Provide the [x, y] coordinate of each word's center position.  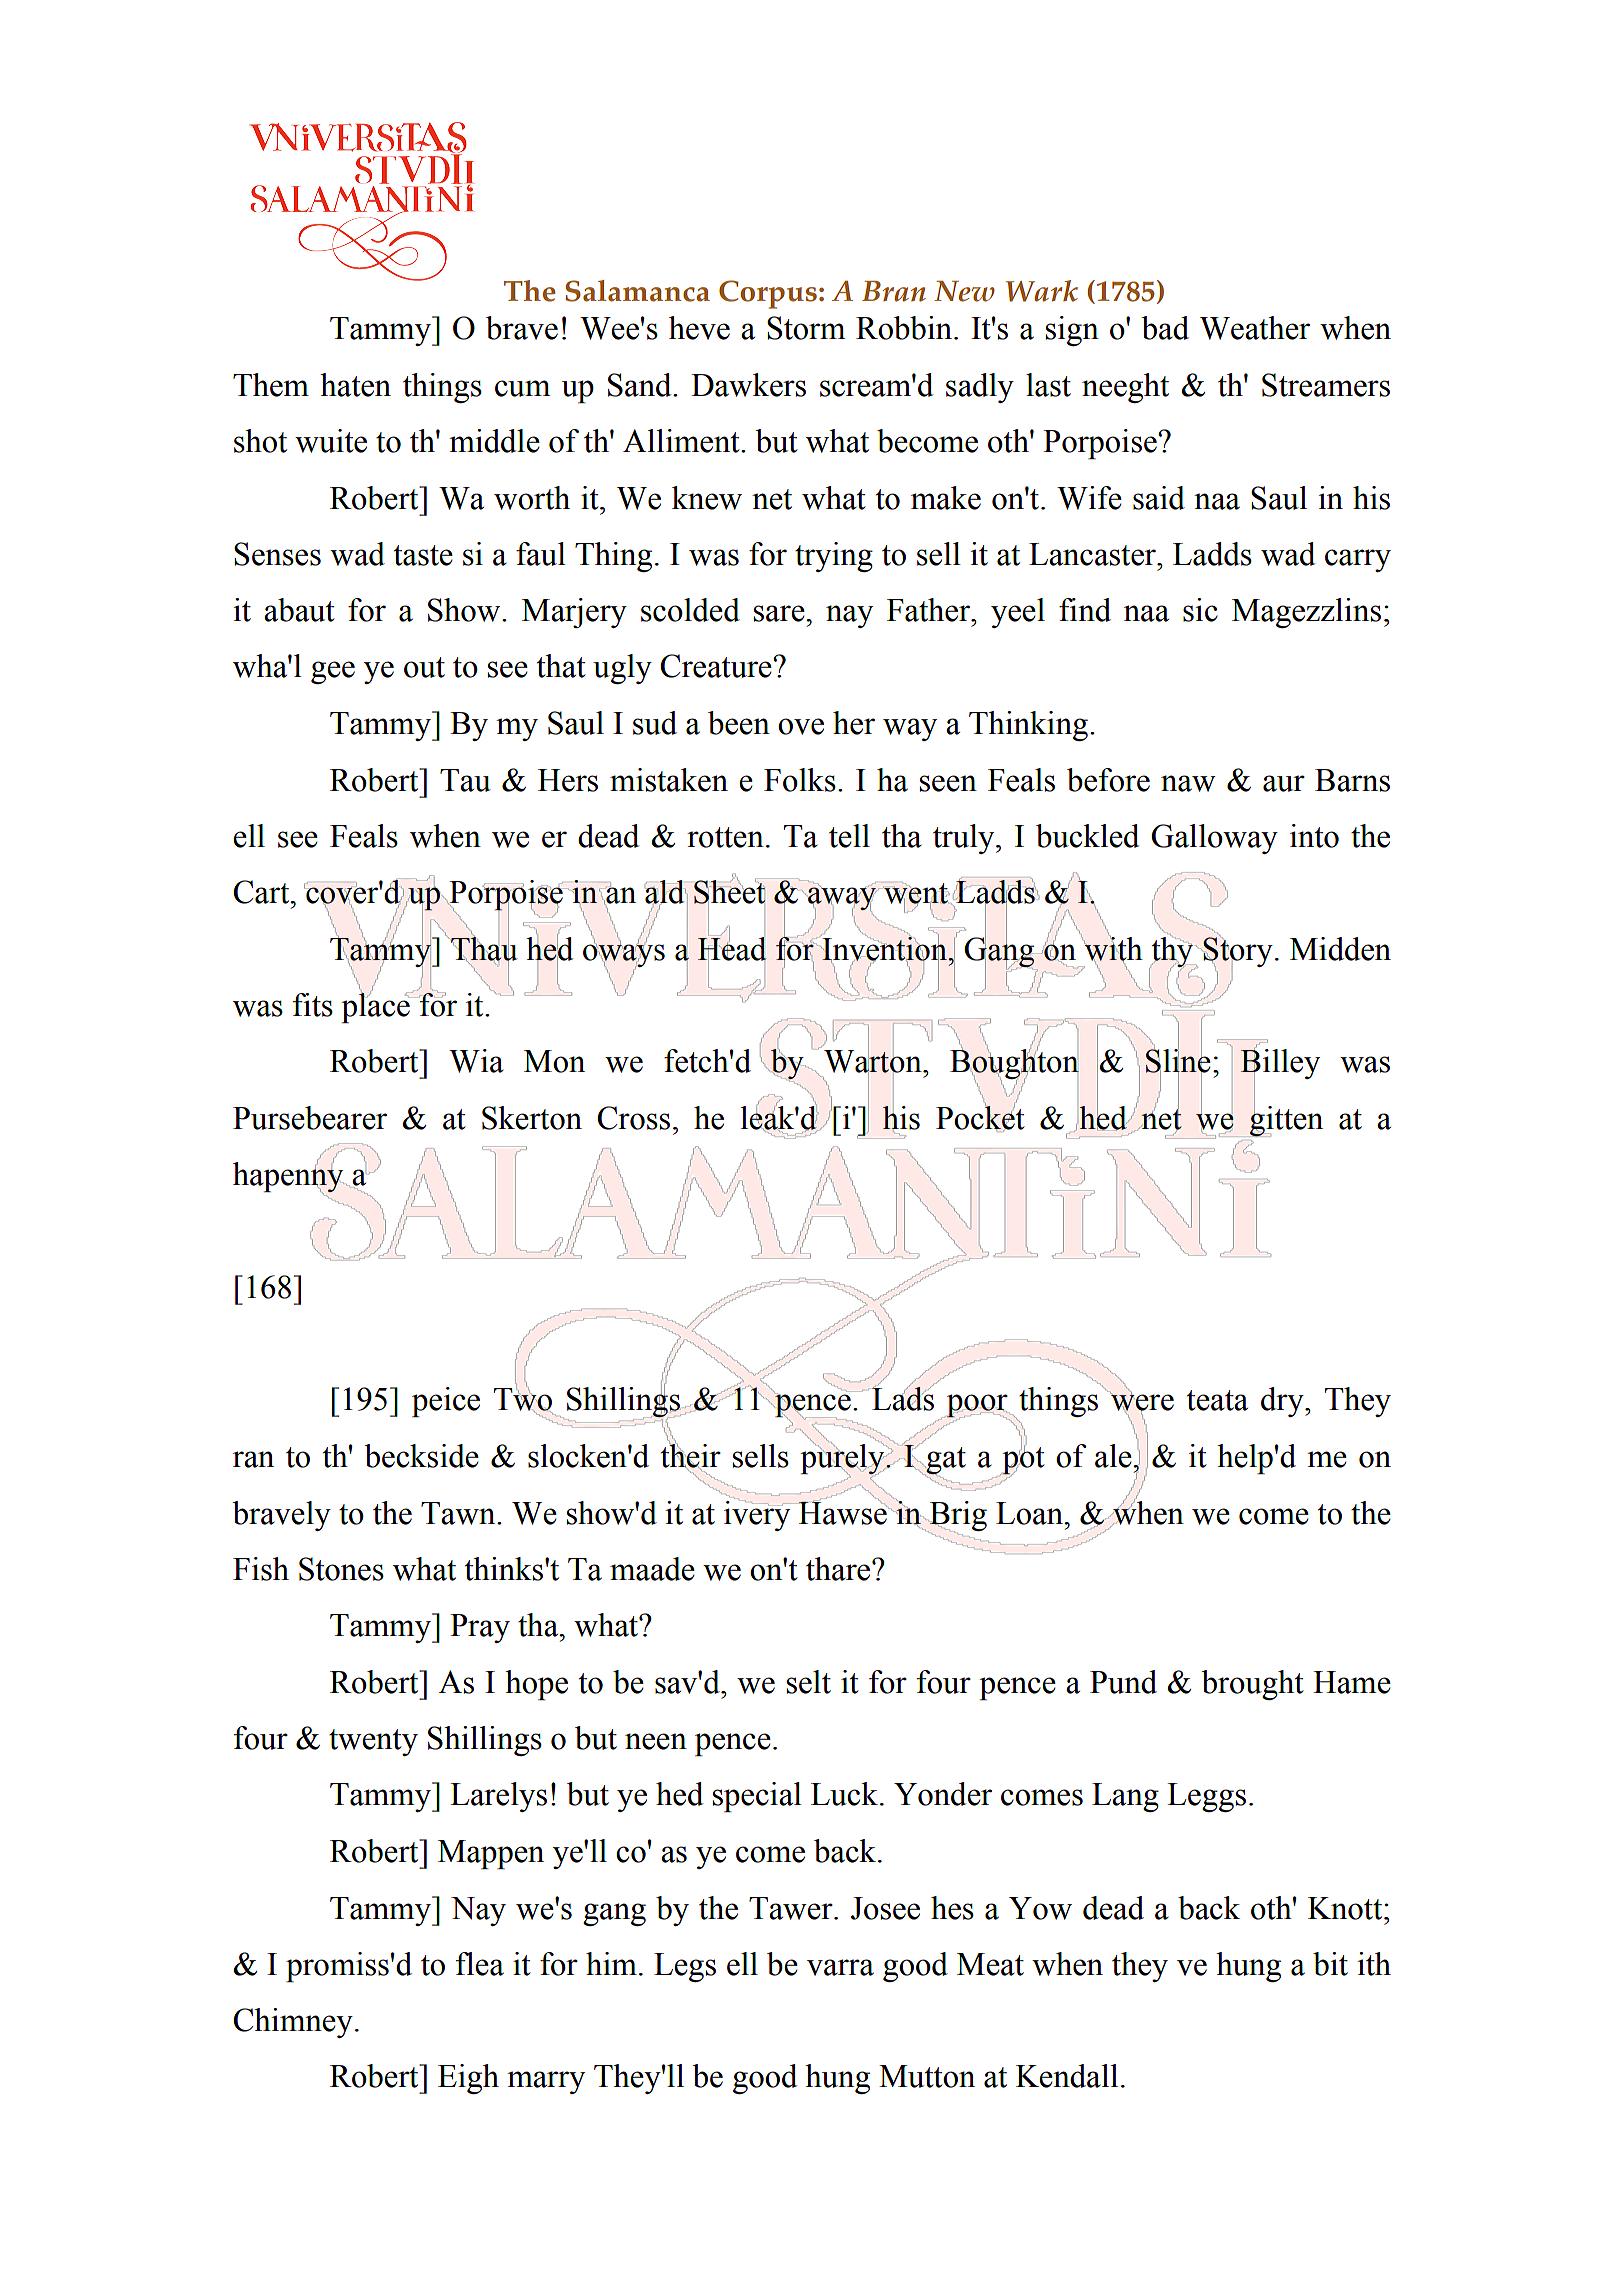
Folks [800, 780]
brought [1252, 1685]
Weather [1255, 328]
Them [271, 385]
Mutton [927, 2076]
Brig [957, 1517]
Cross [633, 1118]
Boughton [1014, 1064]
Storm [806, 328]
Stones [341, 1569]
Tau [465, 780]
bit [1330, 1964]
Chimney [293, 2023]
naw [1188, 783]
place [376, 1007]
